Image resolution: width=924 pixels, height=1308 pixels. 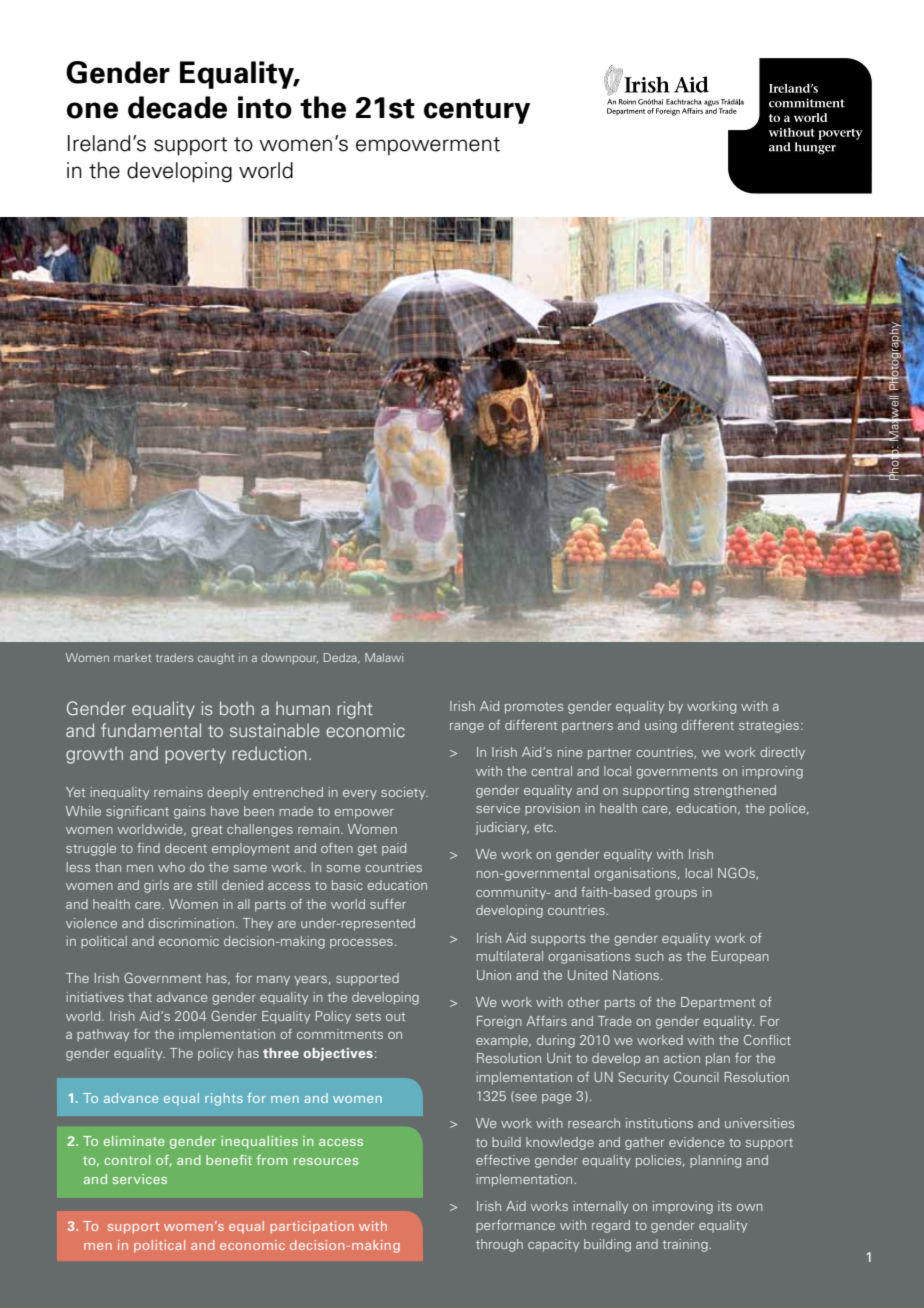 What do you see at coordinates (467, 728) in the page?
I see `range` at bounding box center [467, 728].
